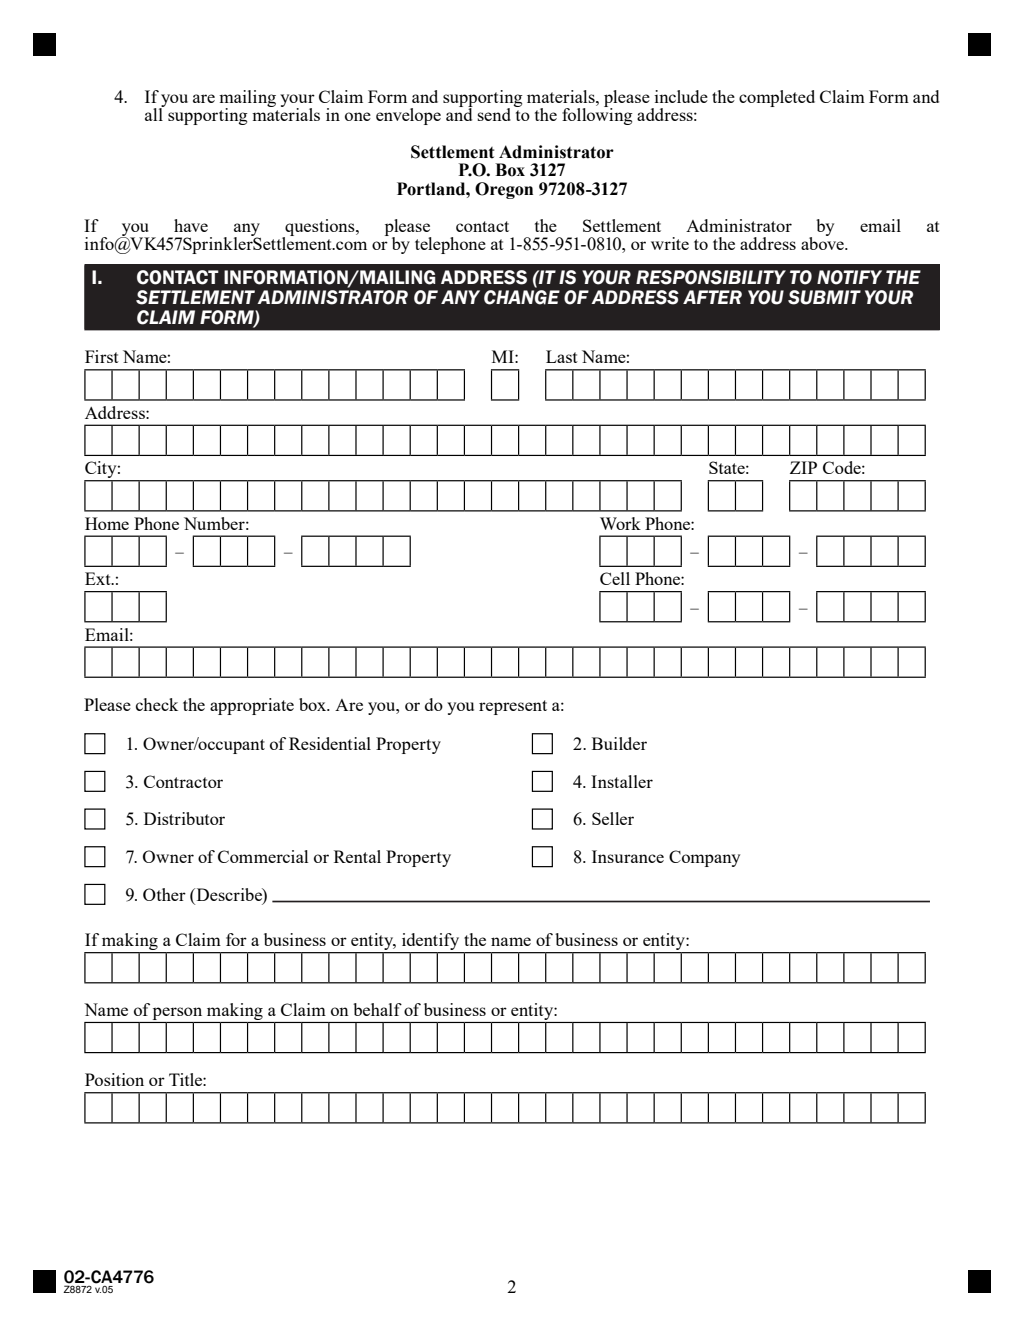  I want to click on send, so click(494, 114).
